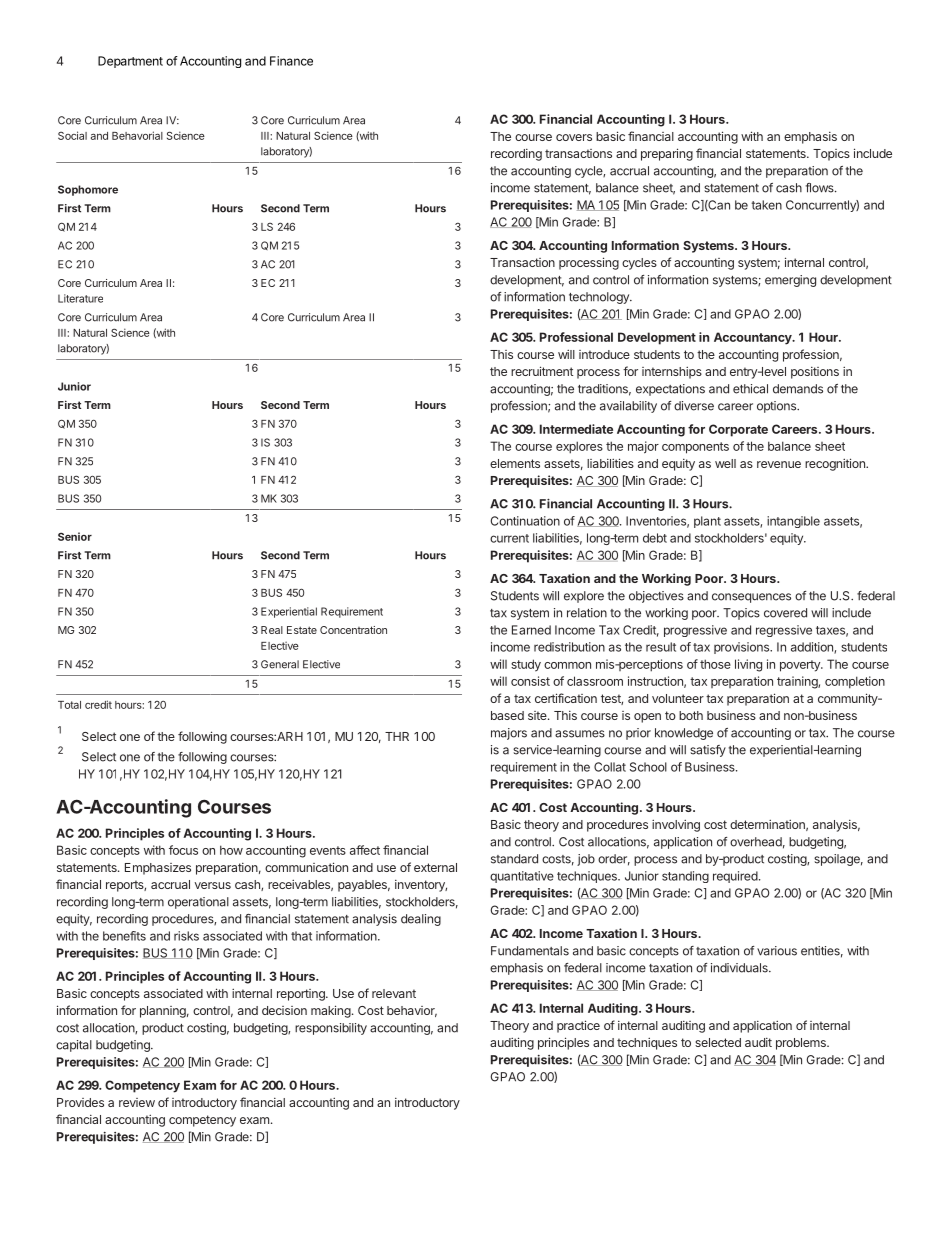  What do you see at coordinates (412, 1011) in the image?
I see `behavior` at bounding box center [412, 1011].
